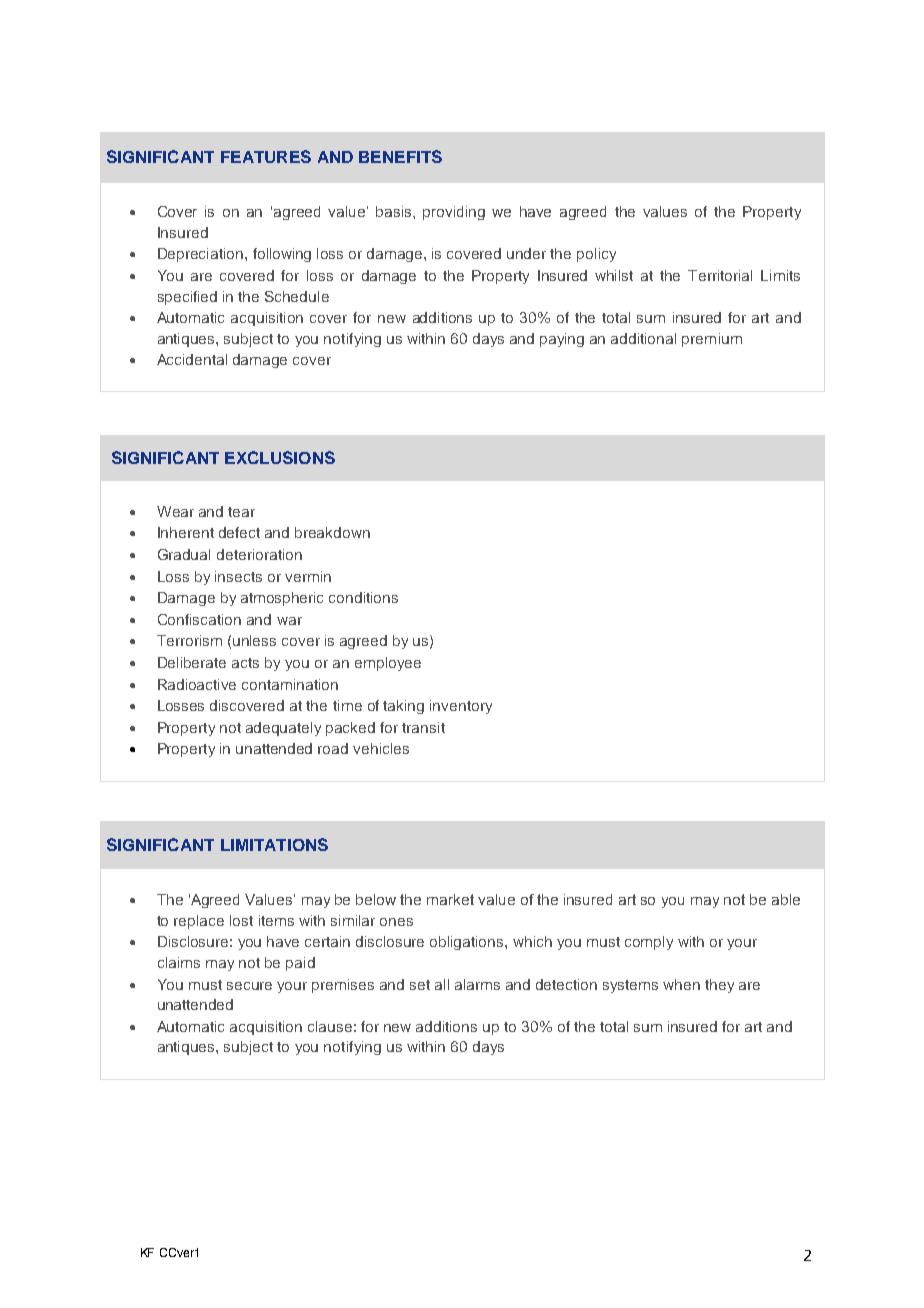  What do you see at coordinates (363, 597) in the screenshot?
I see `conditions` at bounding box center [363, 597].
